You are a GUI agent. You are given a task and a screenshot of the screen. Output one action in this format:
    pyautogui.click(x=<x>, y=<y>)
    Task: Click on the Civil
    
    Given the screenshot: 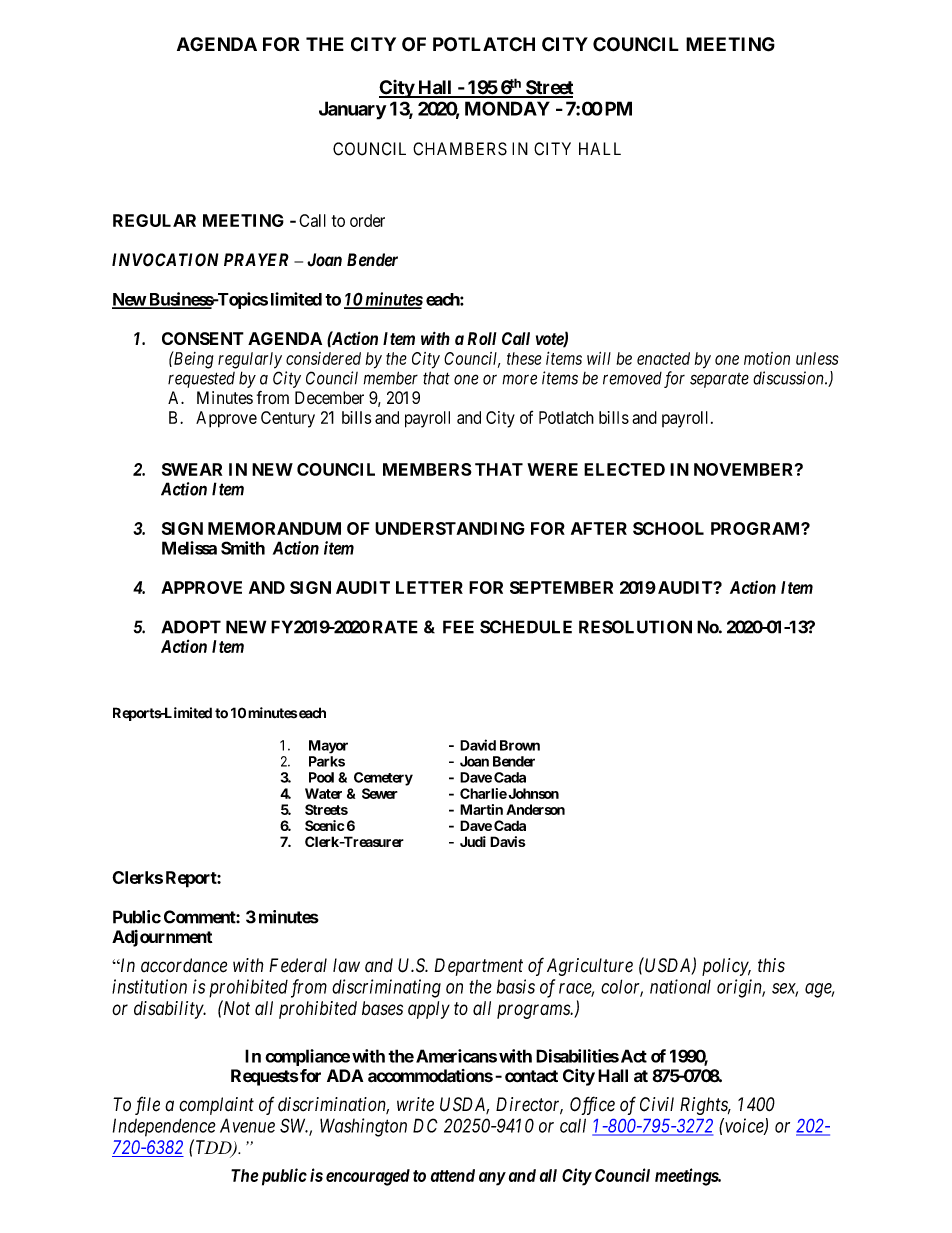 What is the action you would take?
    pyautogui.click(x=657, y=1104)
